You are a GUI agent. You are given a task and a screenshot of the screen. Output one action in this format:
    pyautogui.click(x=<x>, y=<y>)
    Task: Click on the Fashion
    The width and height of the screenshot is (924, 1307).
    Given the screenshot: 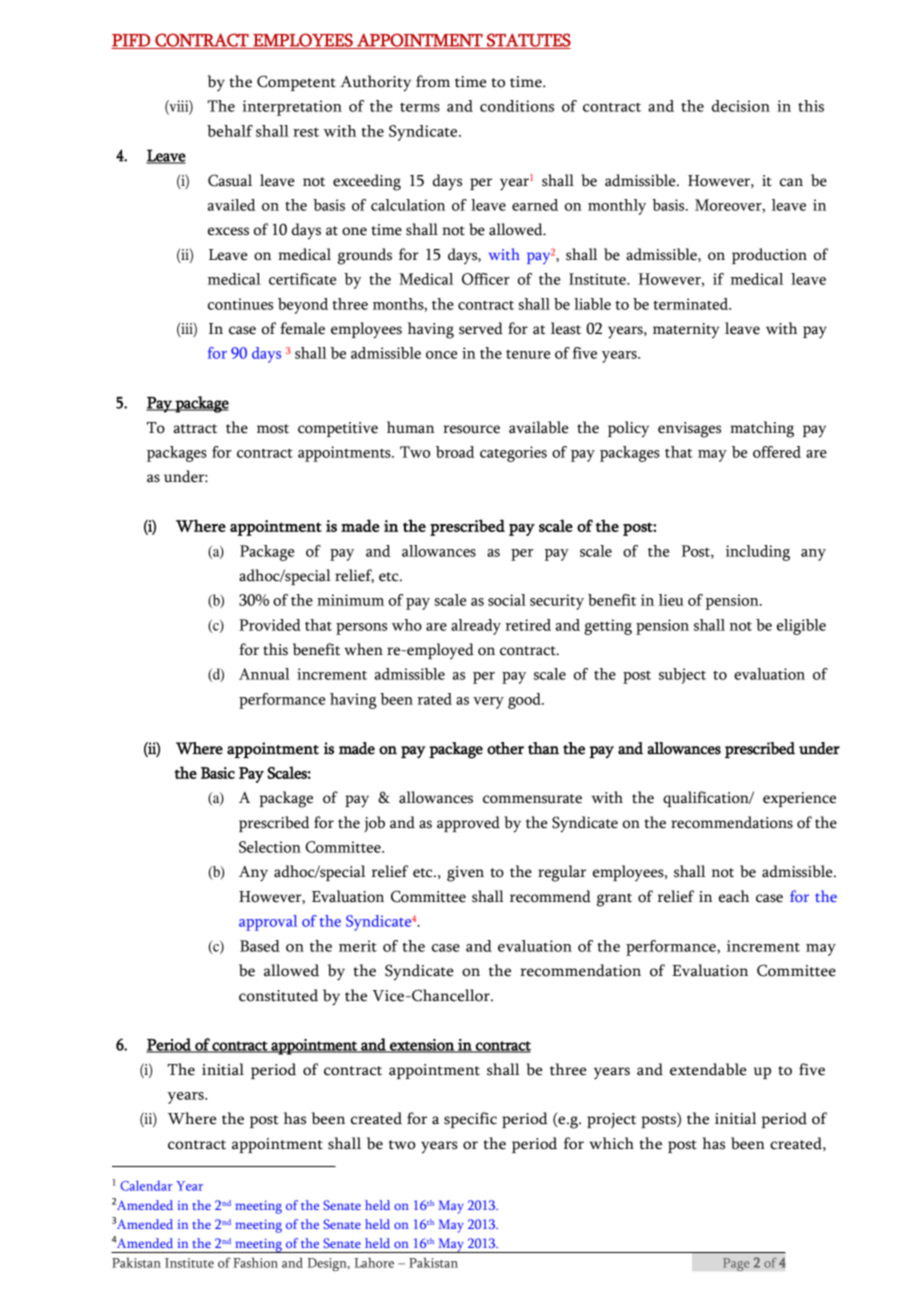 What is the action you would take?
    pyautogui.click(x=255, y=1262)
